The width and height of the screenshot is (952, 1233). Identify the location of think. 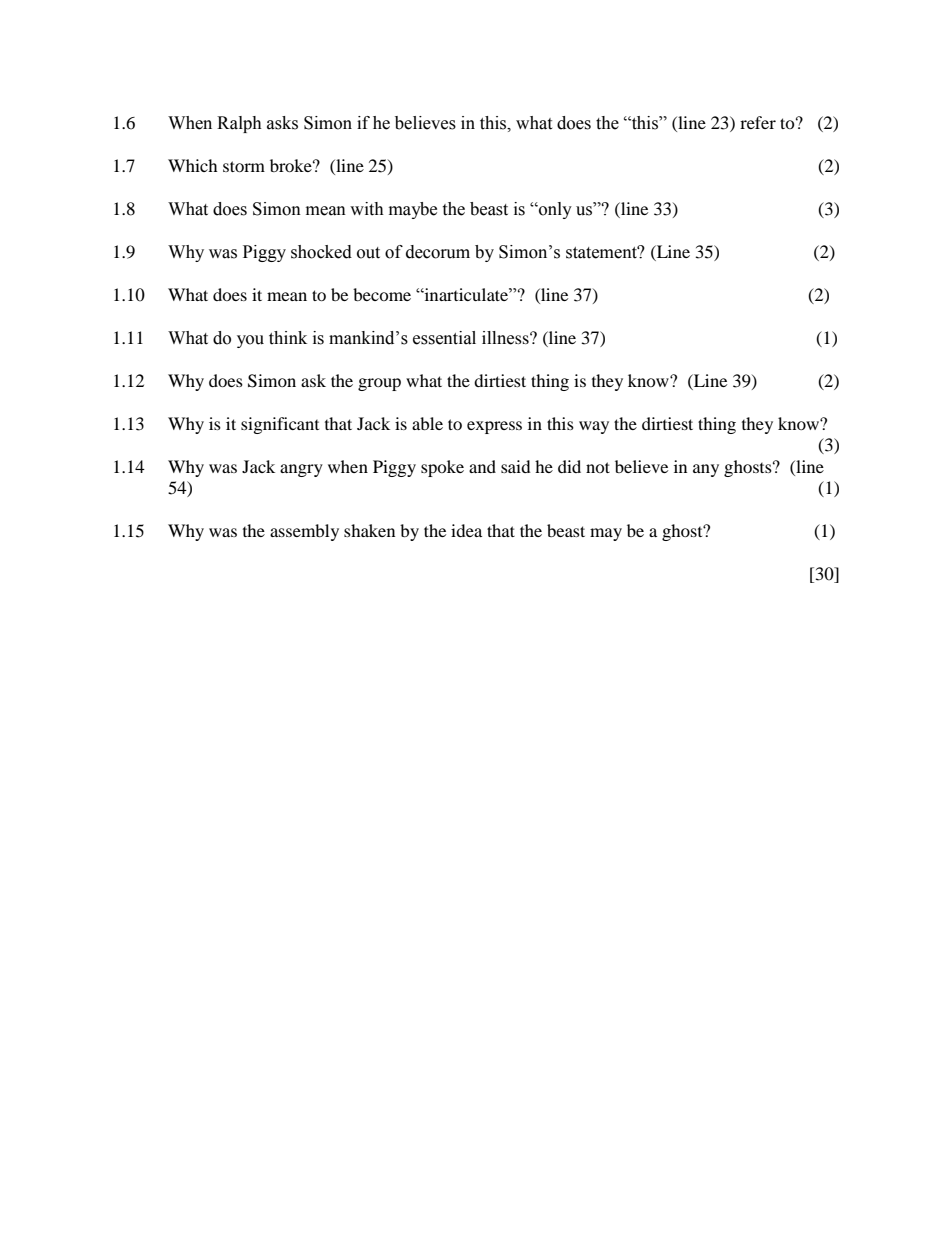
(288, 338).
